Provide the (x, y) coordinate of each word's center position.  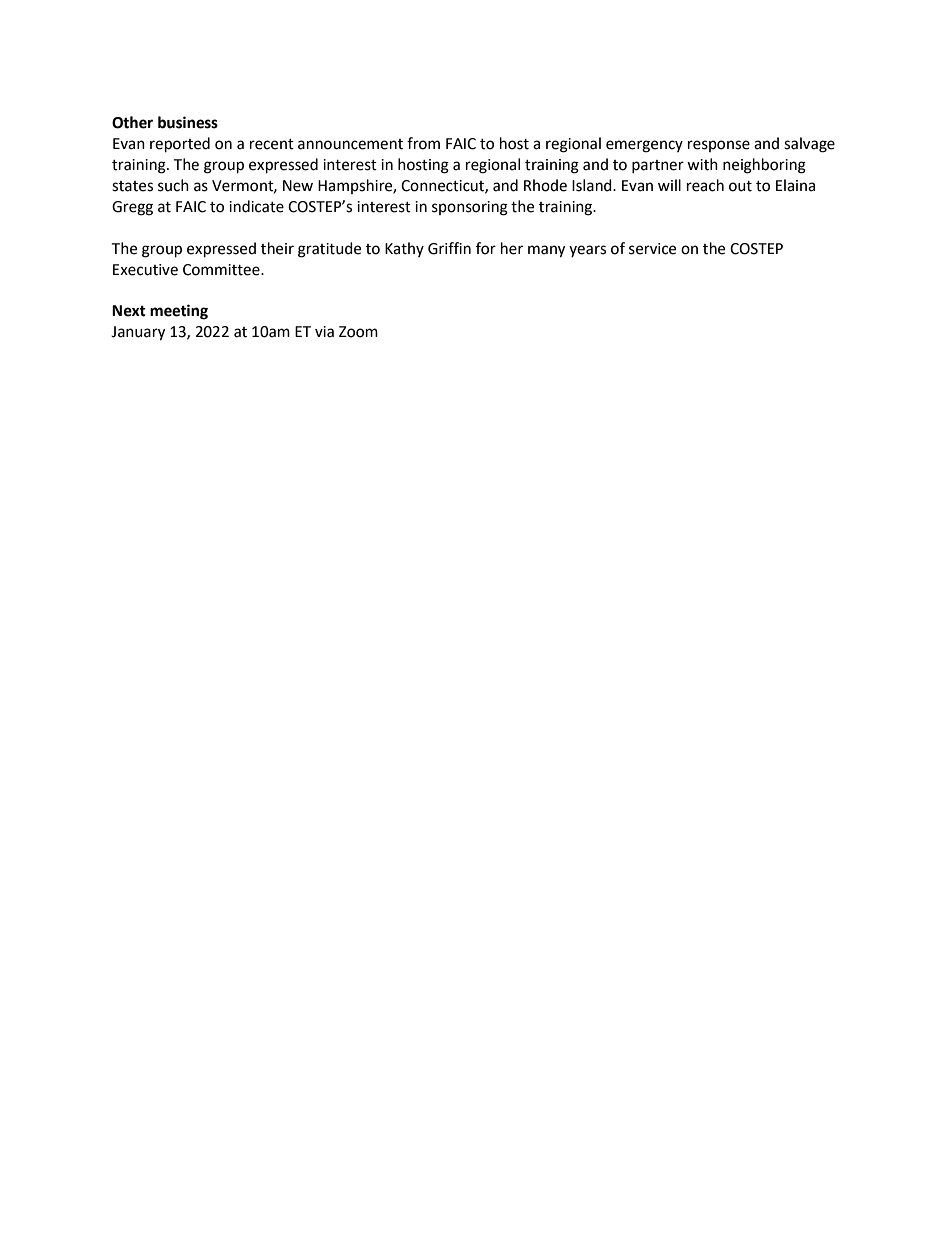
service (652, 249)
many (546, 251)
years (587, 251)
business (188, 122)
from (423, 143)
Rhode (545, 185)
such (173, 185)
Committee (222, 270)
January (138, 333)
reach (705, 185)
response (719, 146)
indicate (256, 206)
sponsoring (470, 208)
